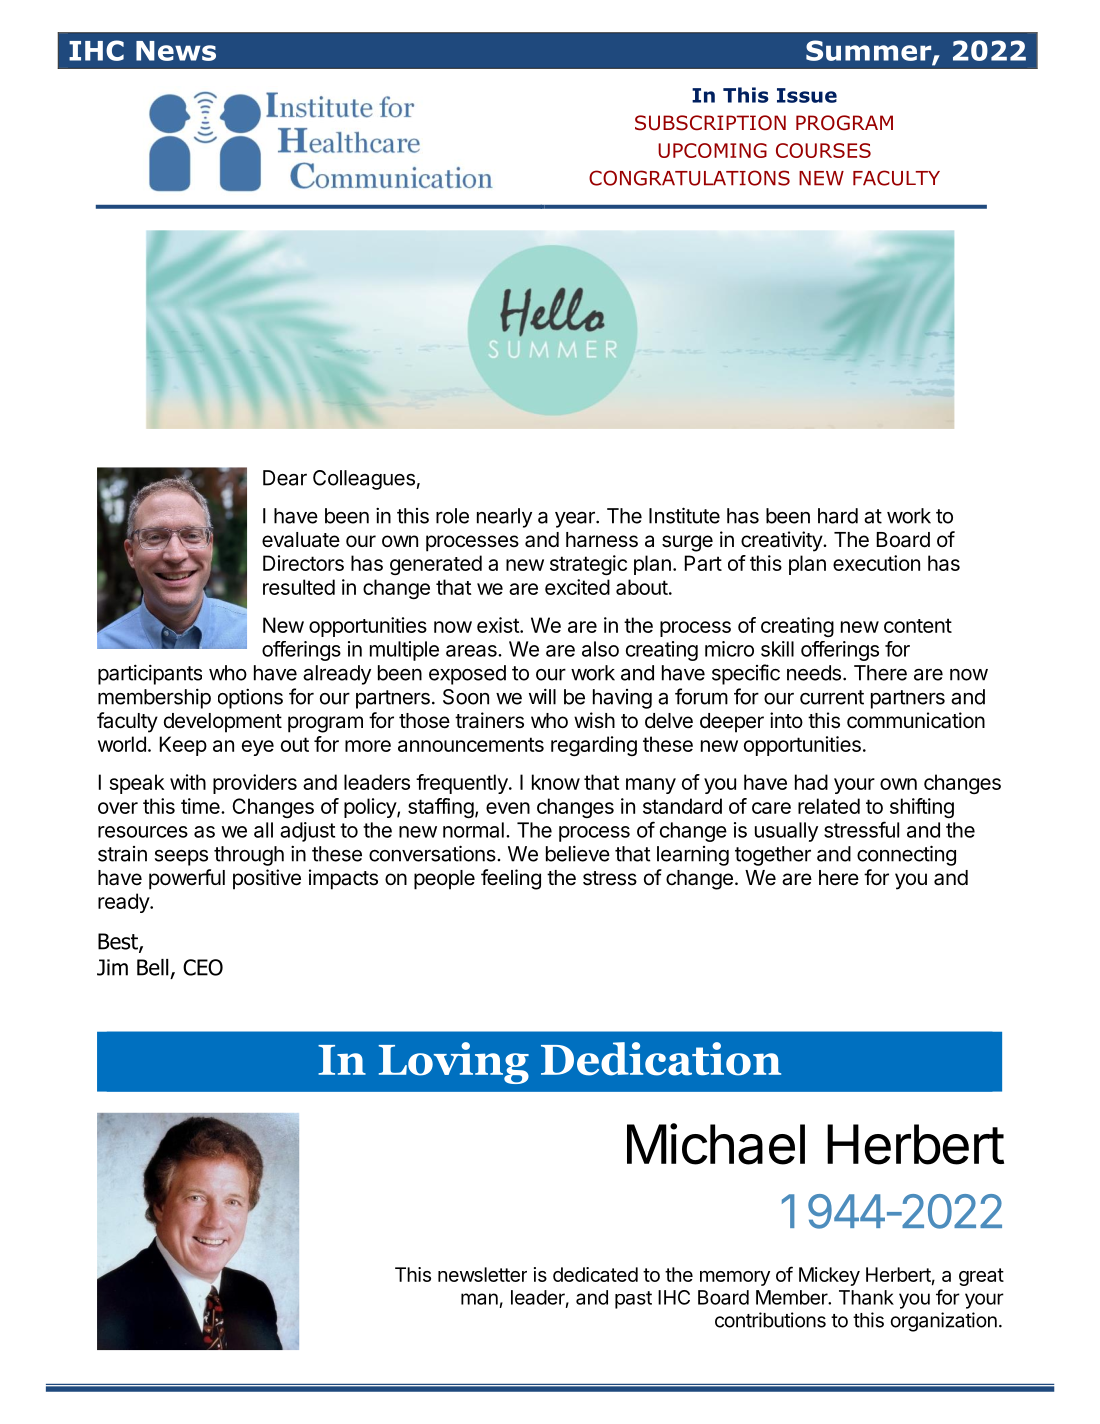  What do you see at coordinates (823, 150) in the page?
I see `COURSES` at bounding box center [823, 150].
